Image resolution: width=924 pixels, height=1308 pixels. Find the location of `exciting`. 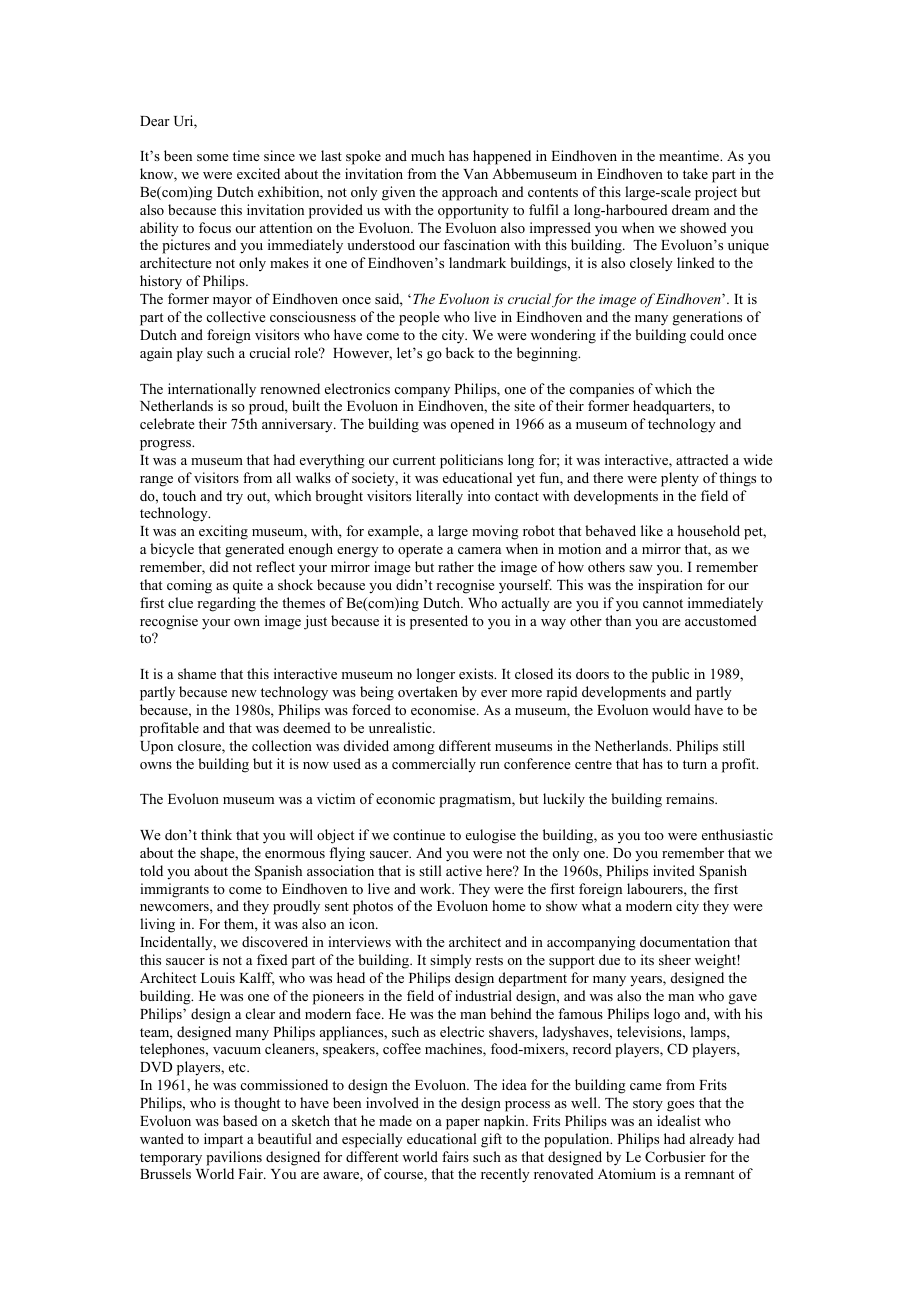

exciting is located at coordinates (223, 532).
